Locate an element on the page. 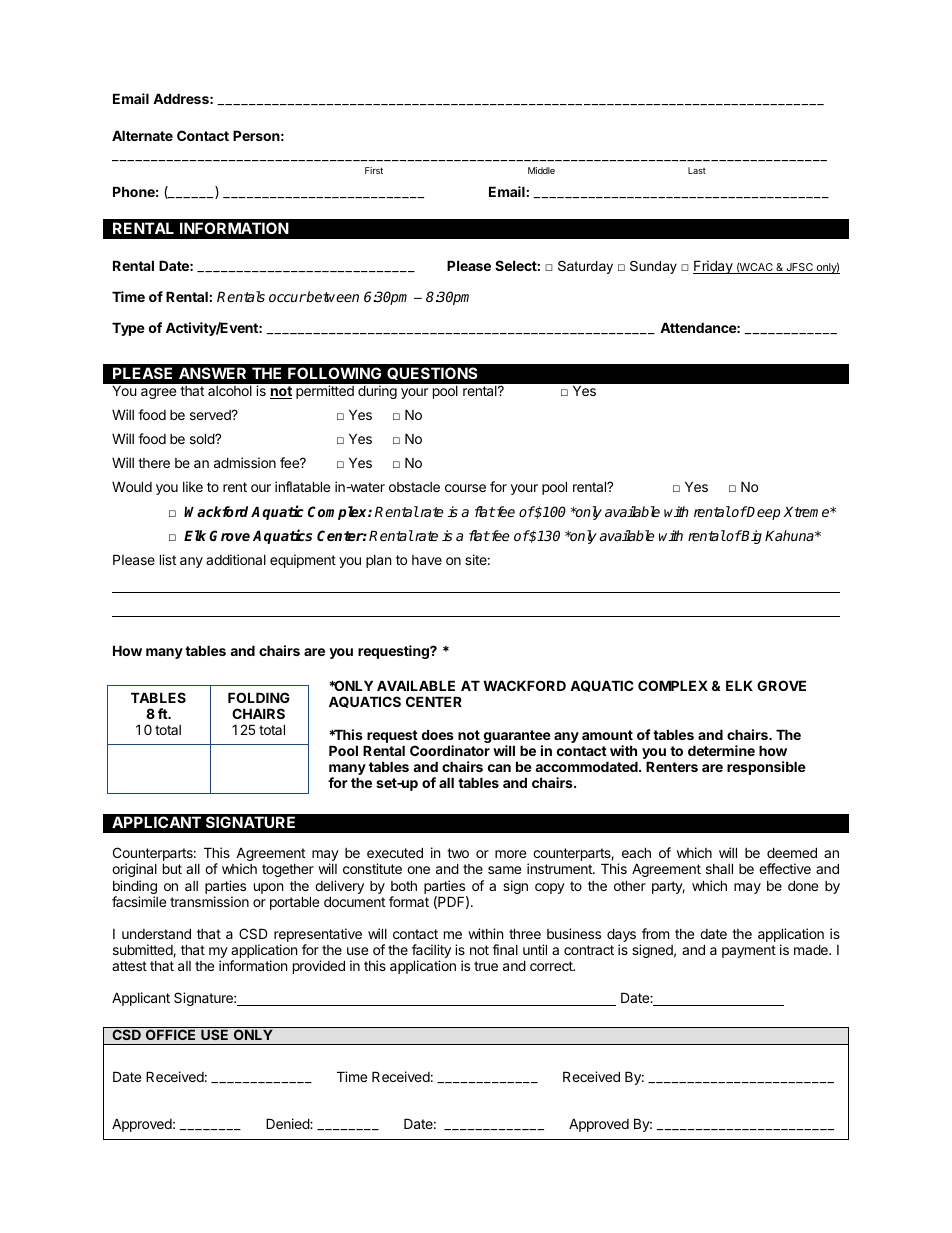 This document has height=1233, width=952. true is located at coordinates (486, 966).
